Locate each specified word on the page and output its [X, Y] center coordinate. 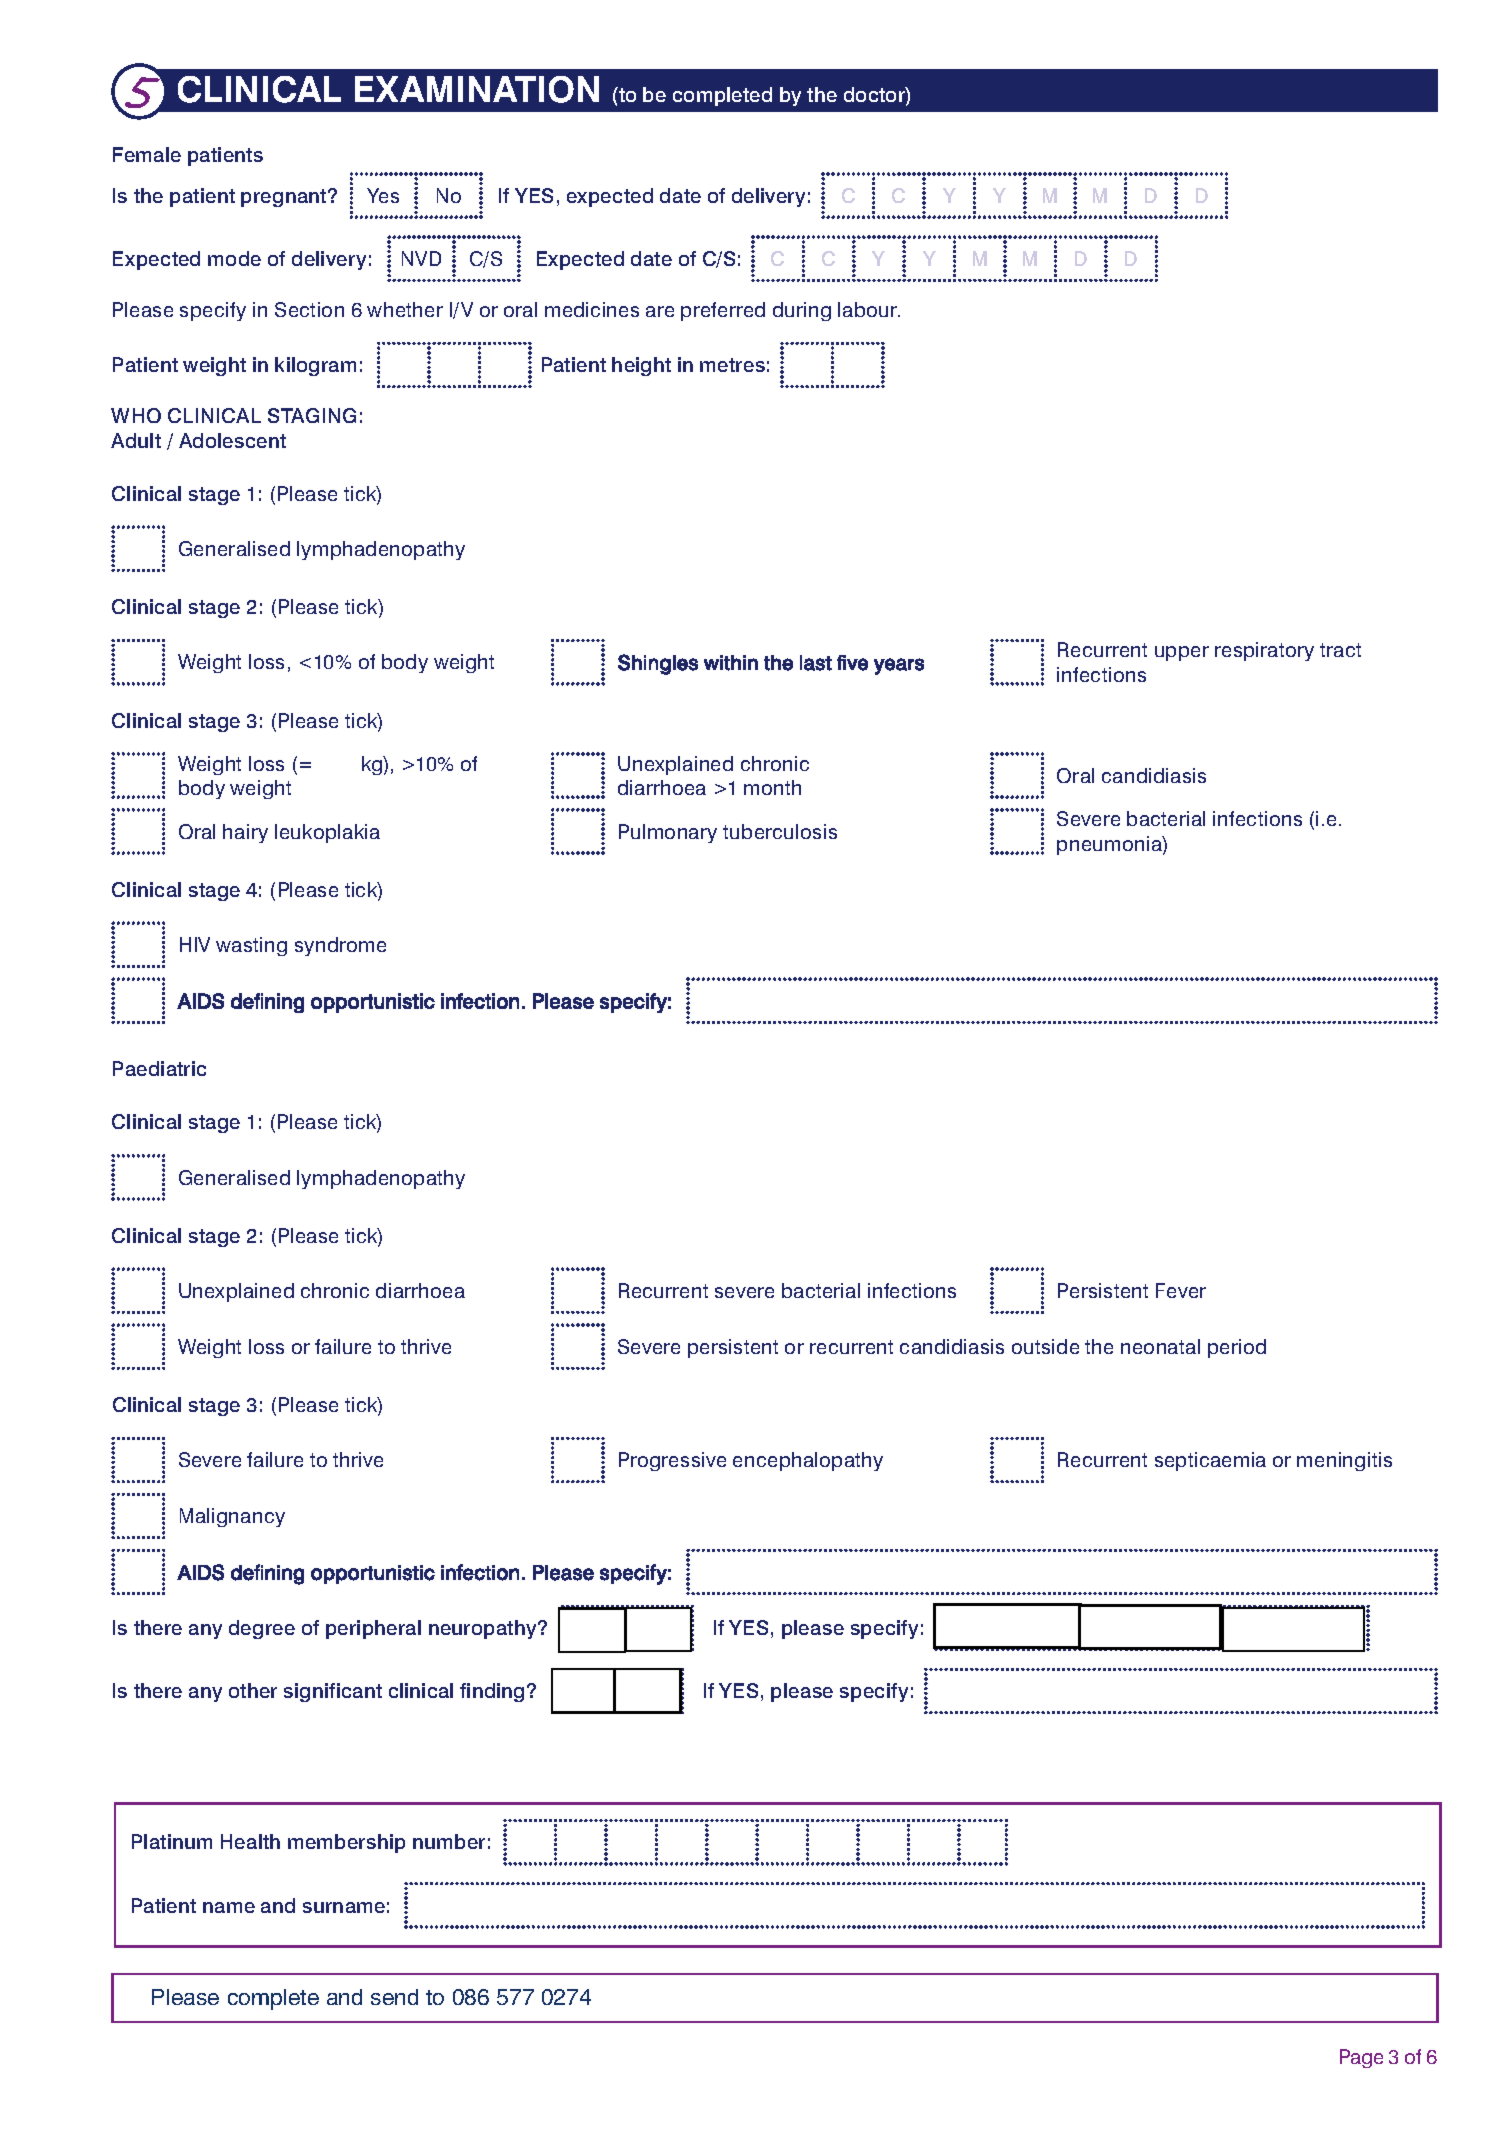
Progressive [672, 1461]
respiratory [1264, 651]
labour [869, 309]
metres [732, 365]
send [394, 1997]
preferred [723, 311]
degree [262, 1629]
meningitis [1344, 1461]
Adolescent [232, 440]
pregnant [285, 198]
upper [1182, 653]
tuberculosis [780, 831]
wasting [251, 946]
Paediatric [159, 1068]
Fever [1181, 1290]
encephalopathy [808, 1461]
